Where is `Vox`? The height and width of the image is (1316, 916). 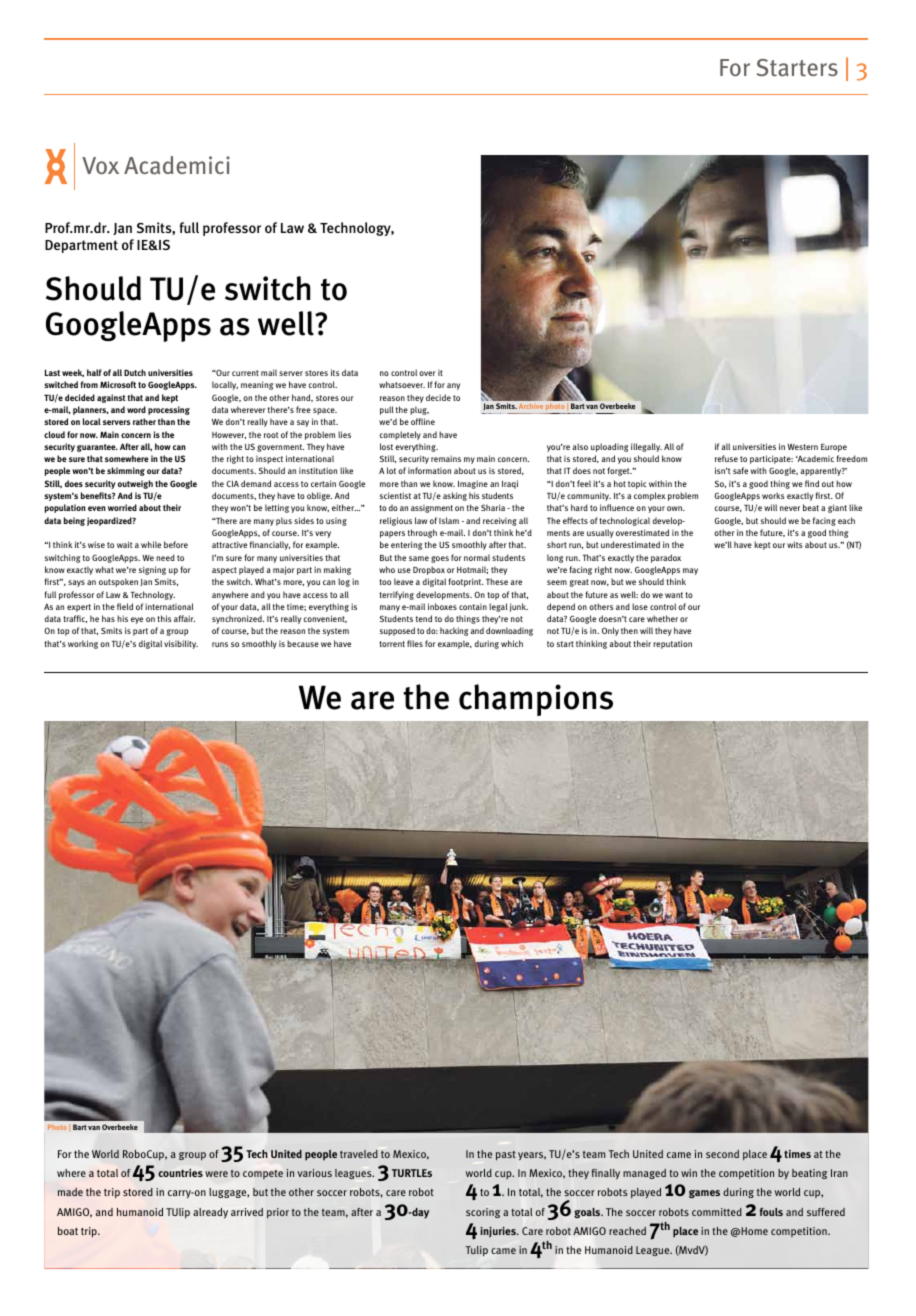 Vox is located at coordinates (100, 165).
